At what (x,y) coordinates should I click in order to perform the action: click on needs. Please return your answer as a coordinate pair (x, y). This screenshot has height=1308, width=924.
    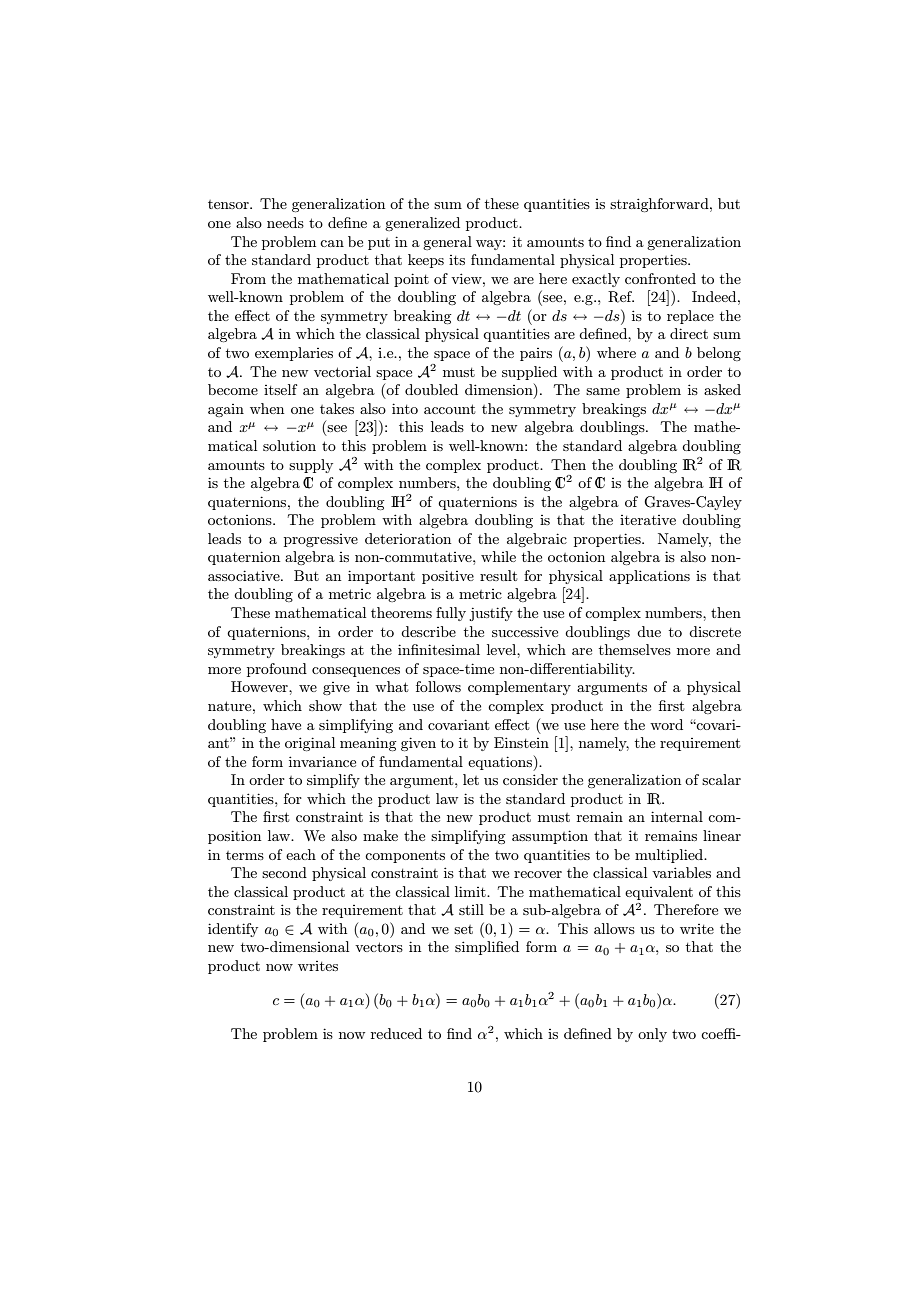
    Looking at the image, I should click on (285, 222).
